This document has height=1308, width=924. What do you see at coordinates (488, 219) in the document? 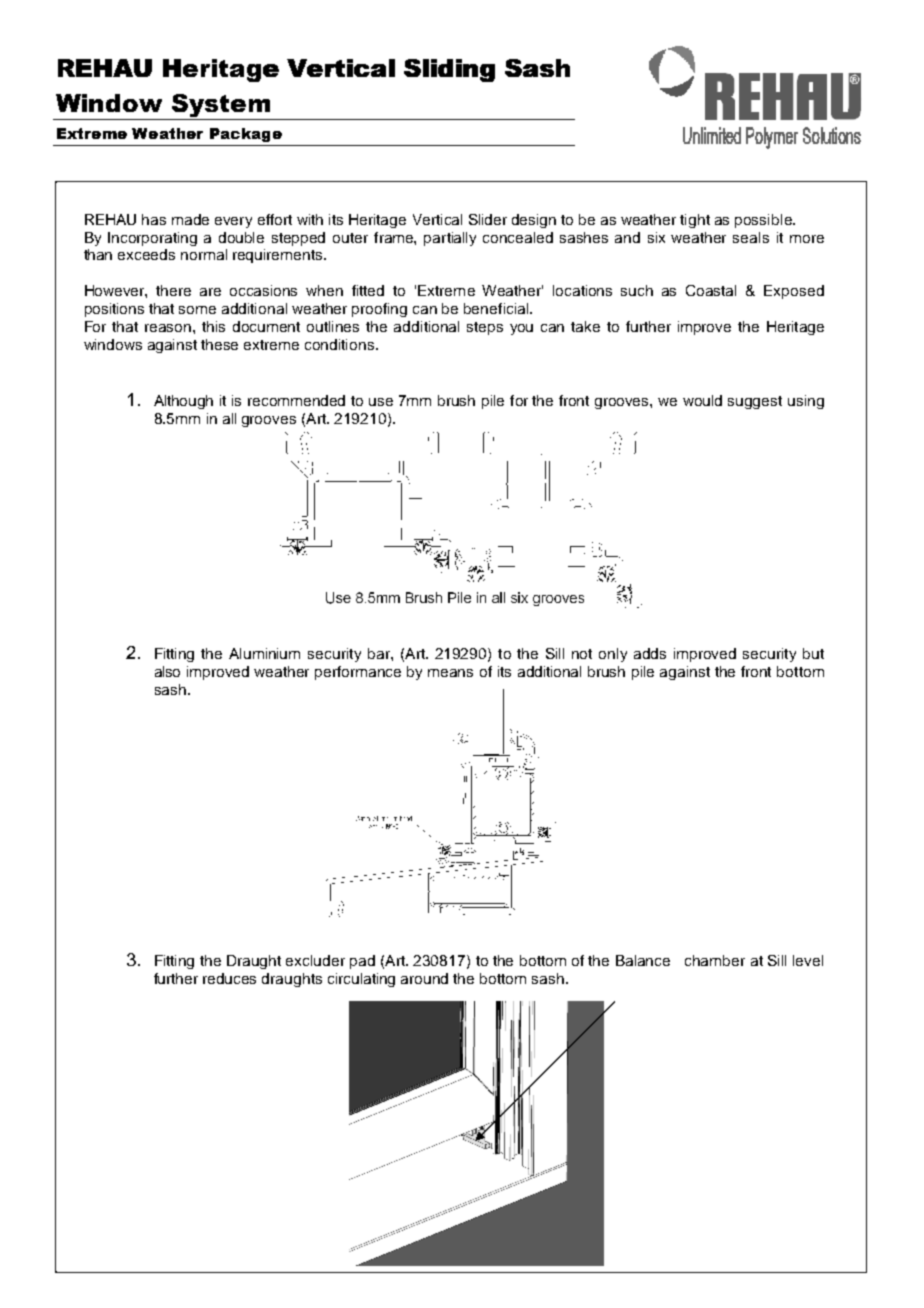
I see `Slider` at bounding box center [488, 219].
